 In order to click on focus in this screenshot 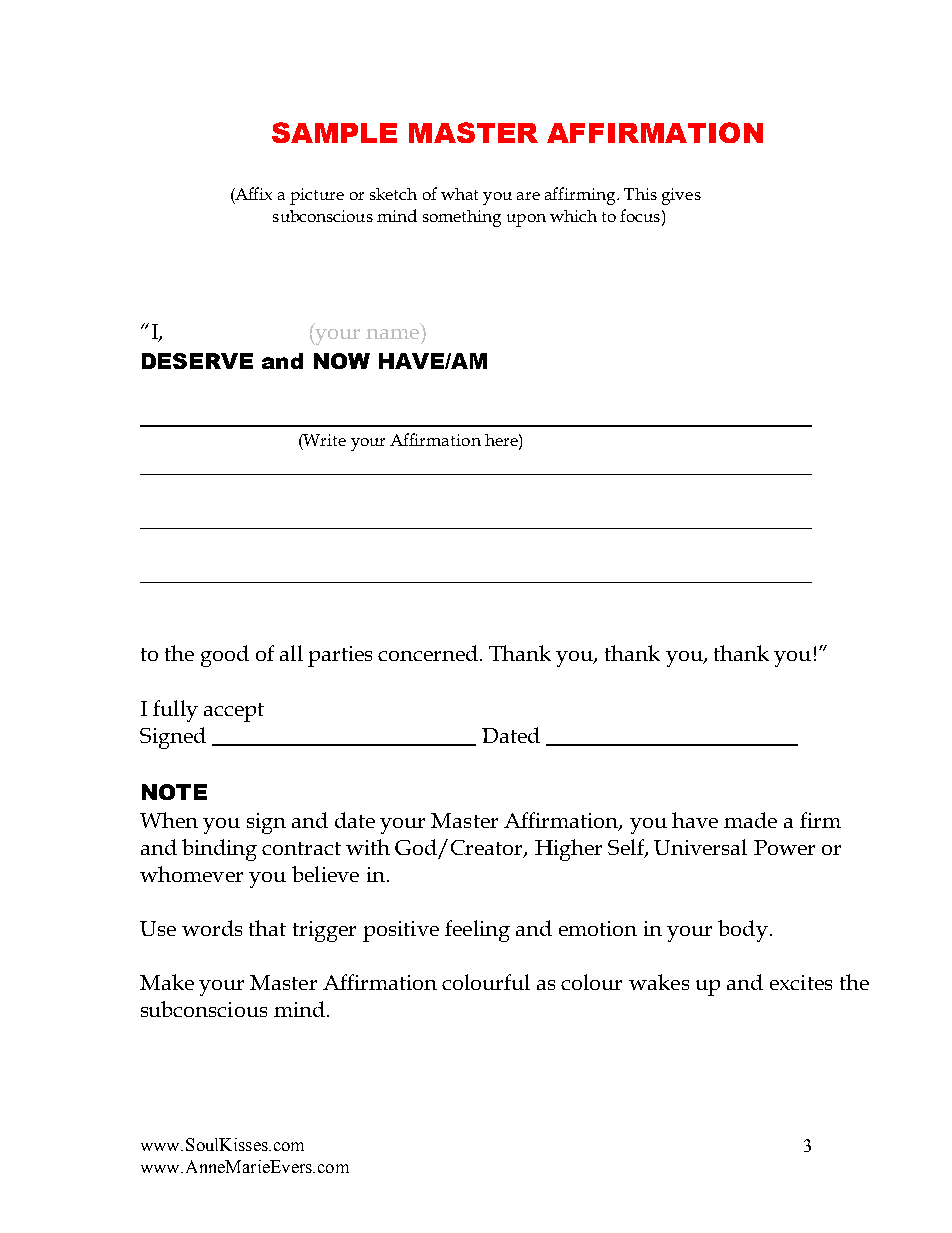, I will do `click(641, 215)`.
